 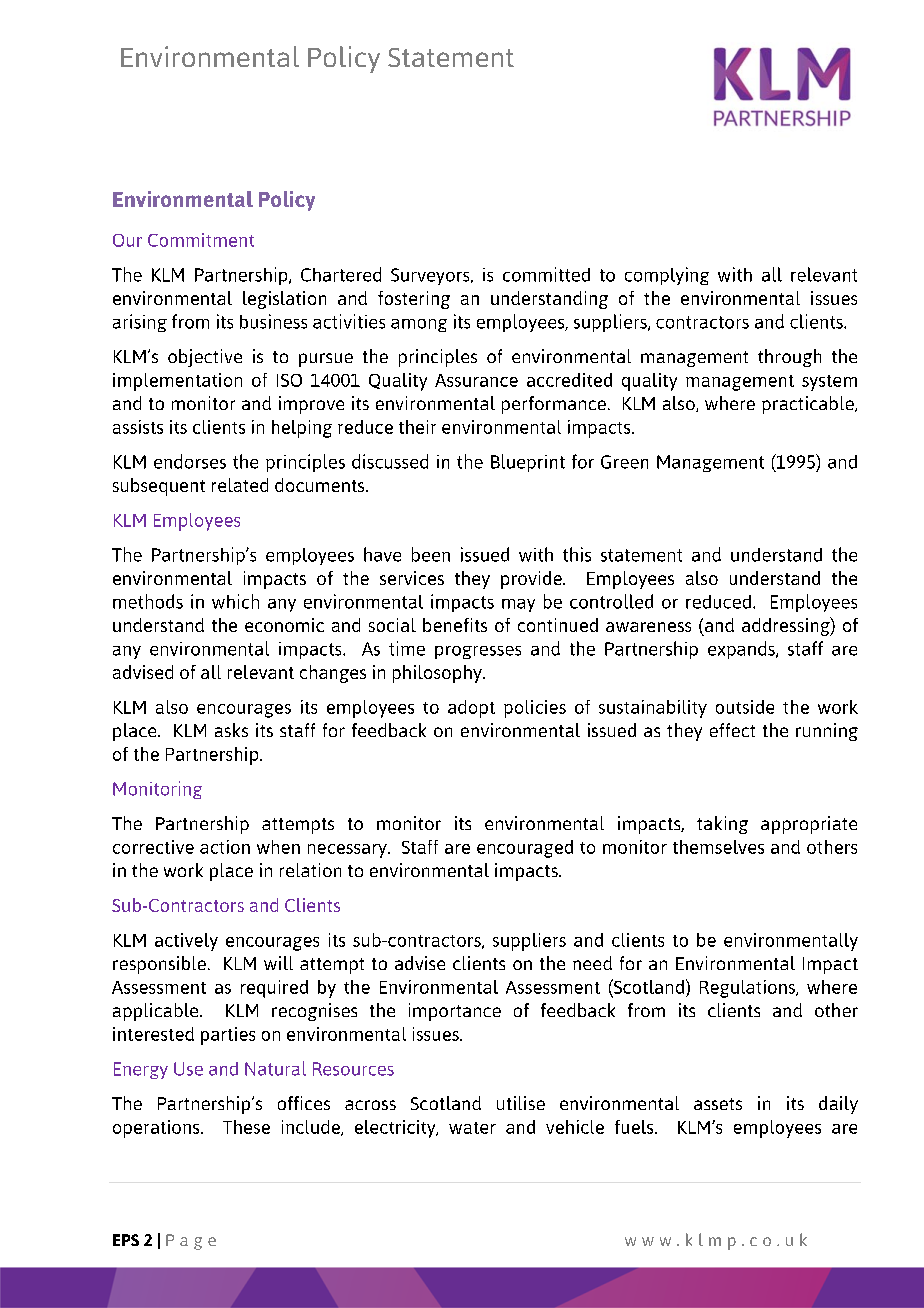 I want to click on complying, so click(x=667, y=276).
